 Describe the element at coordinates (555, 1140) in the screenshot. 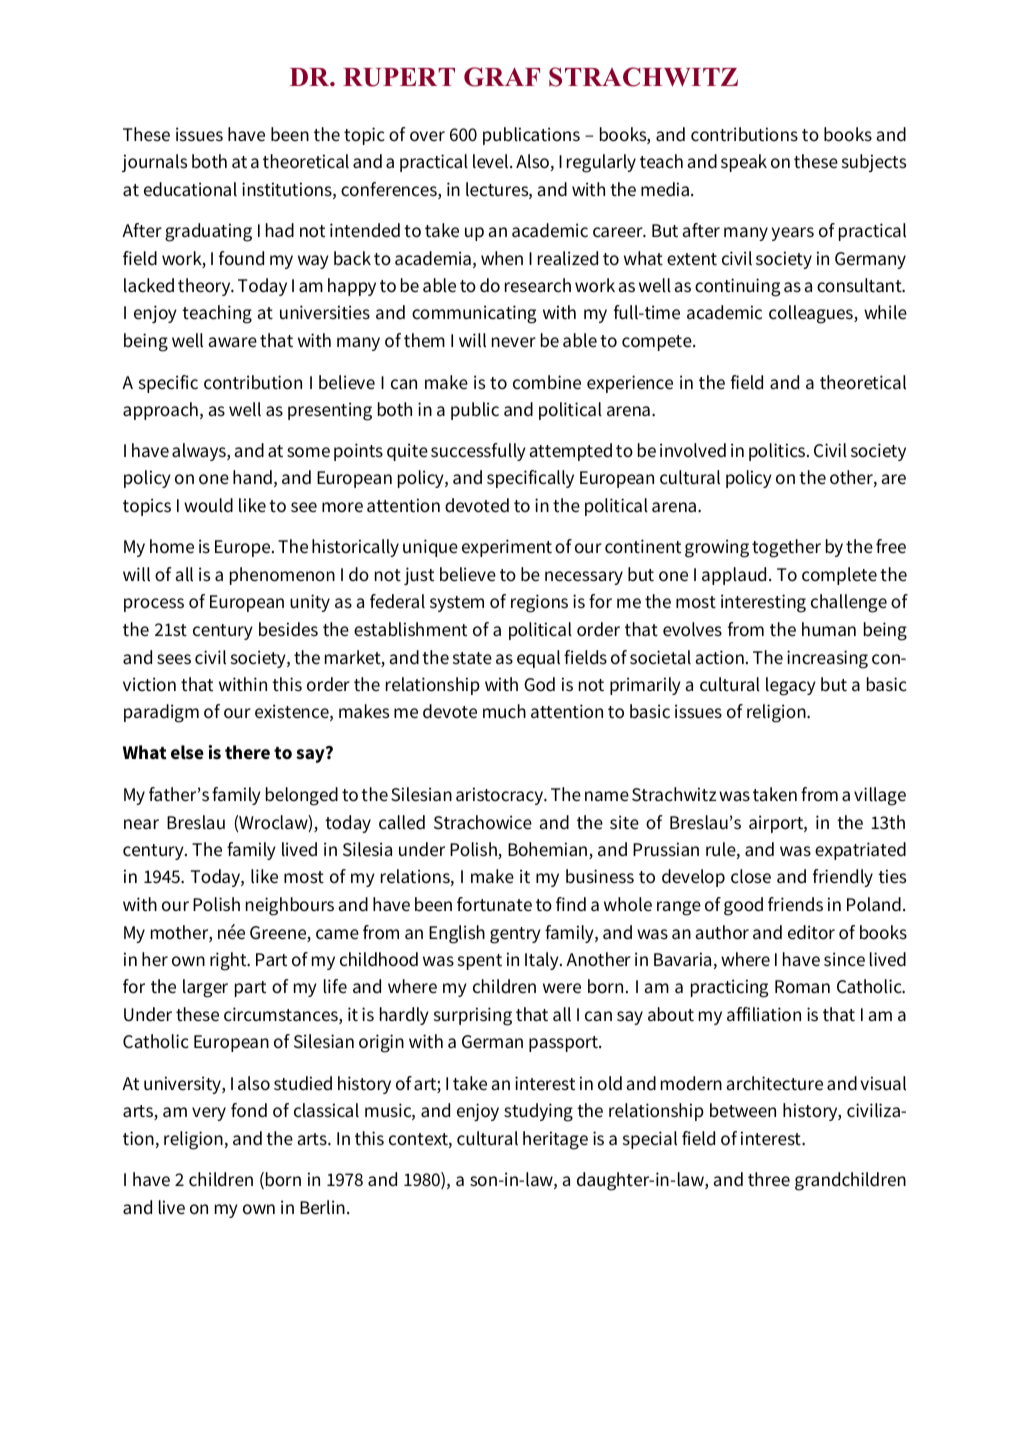

I see `heritage` at that location.
